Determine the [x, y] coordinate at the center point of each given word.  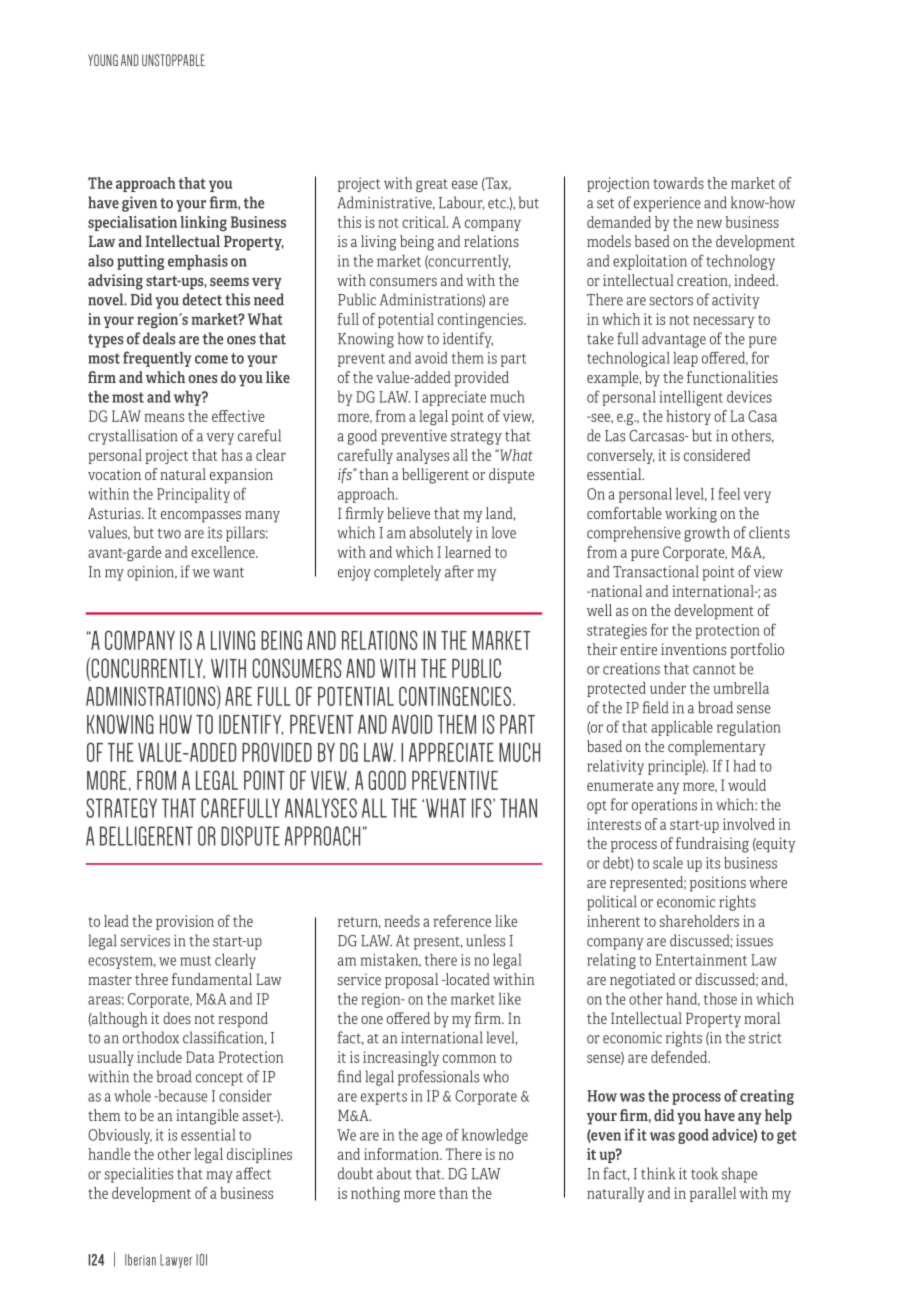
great [432, 185]
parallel [713, 1194]
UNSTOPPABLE [173, 60]
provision [185, 922]
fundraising [712, 845]
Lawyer [176, 1261]
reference [462, 921]
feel [729, 493]
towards [678, 183]
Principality [193, 495]
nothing [375, 1194]
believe [408, 513]
